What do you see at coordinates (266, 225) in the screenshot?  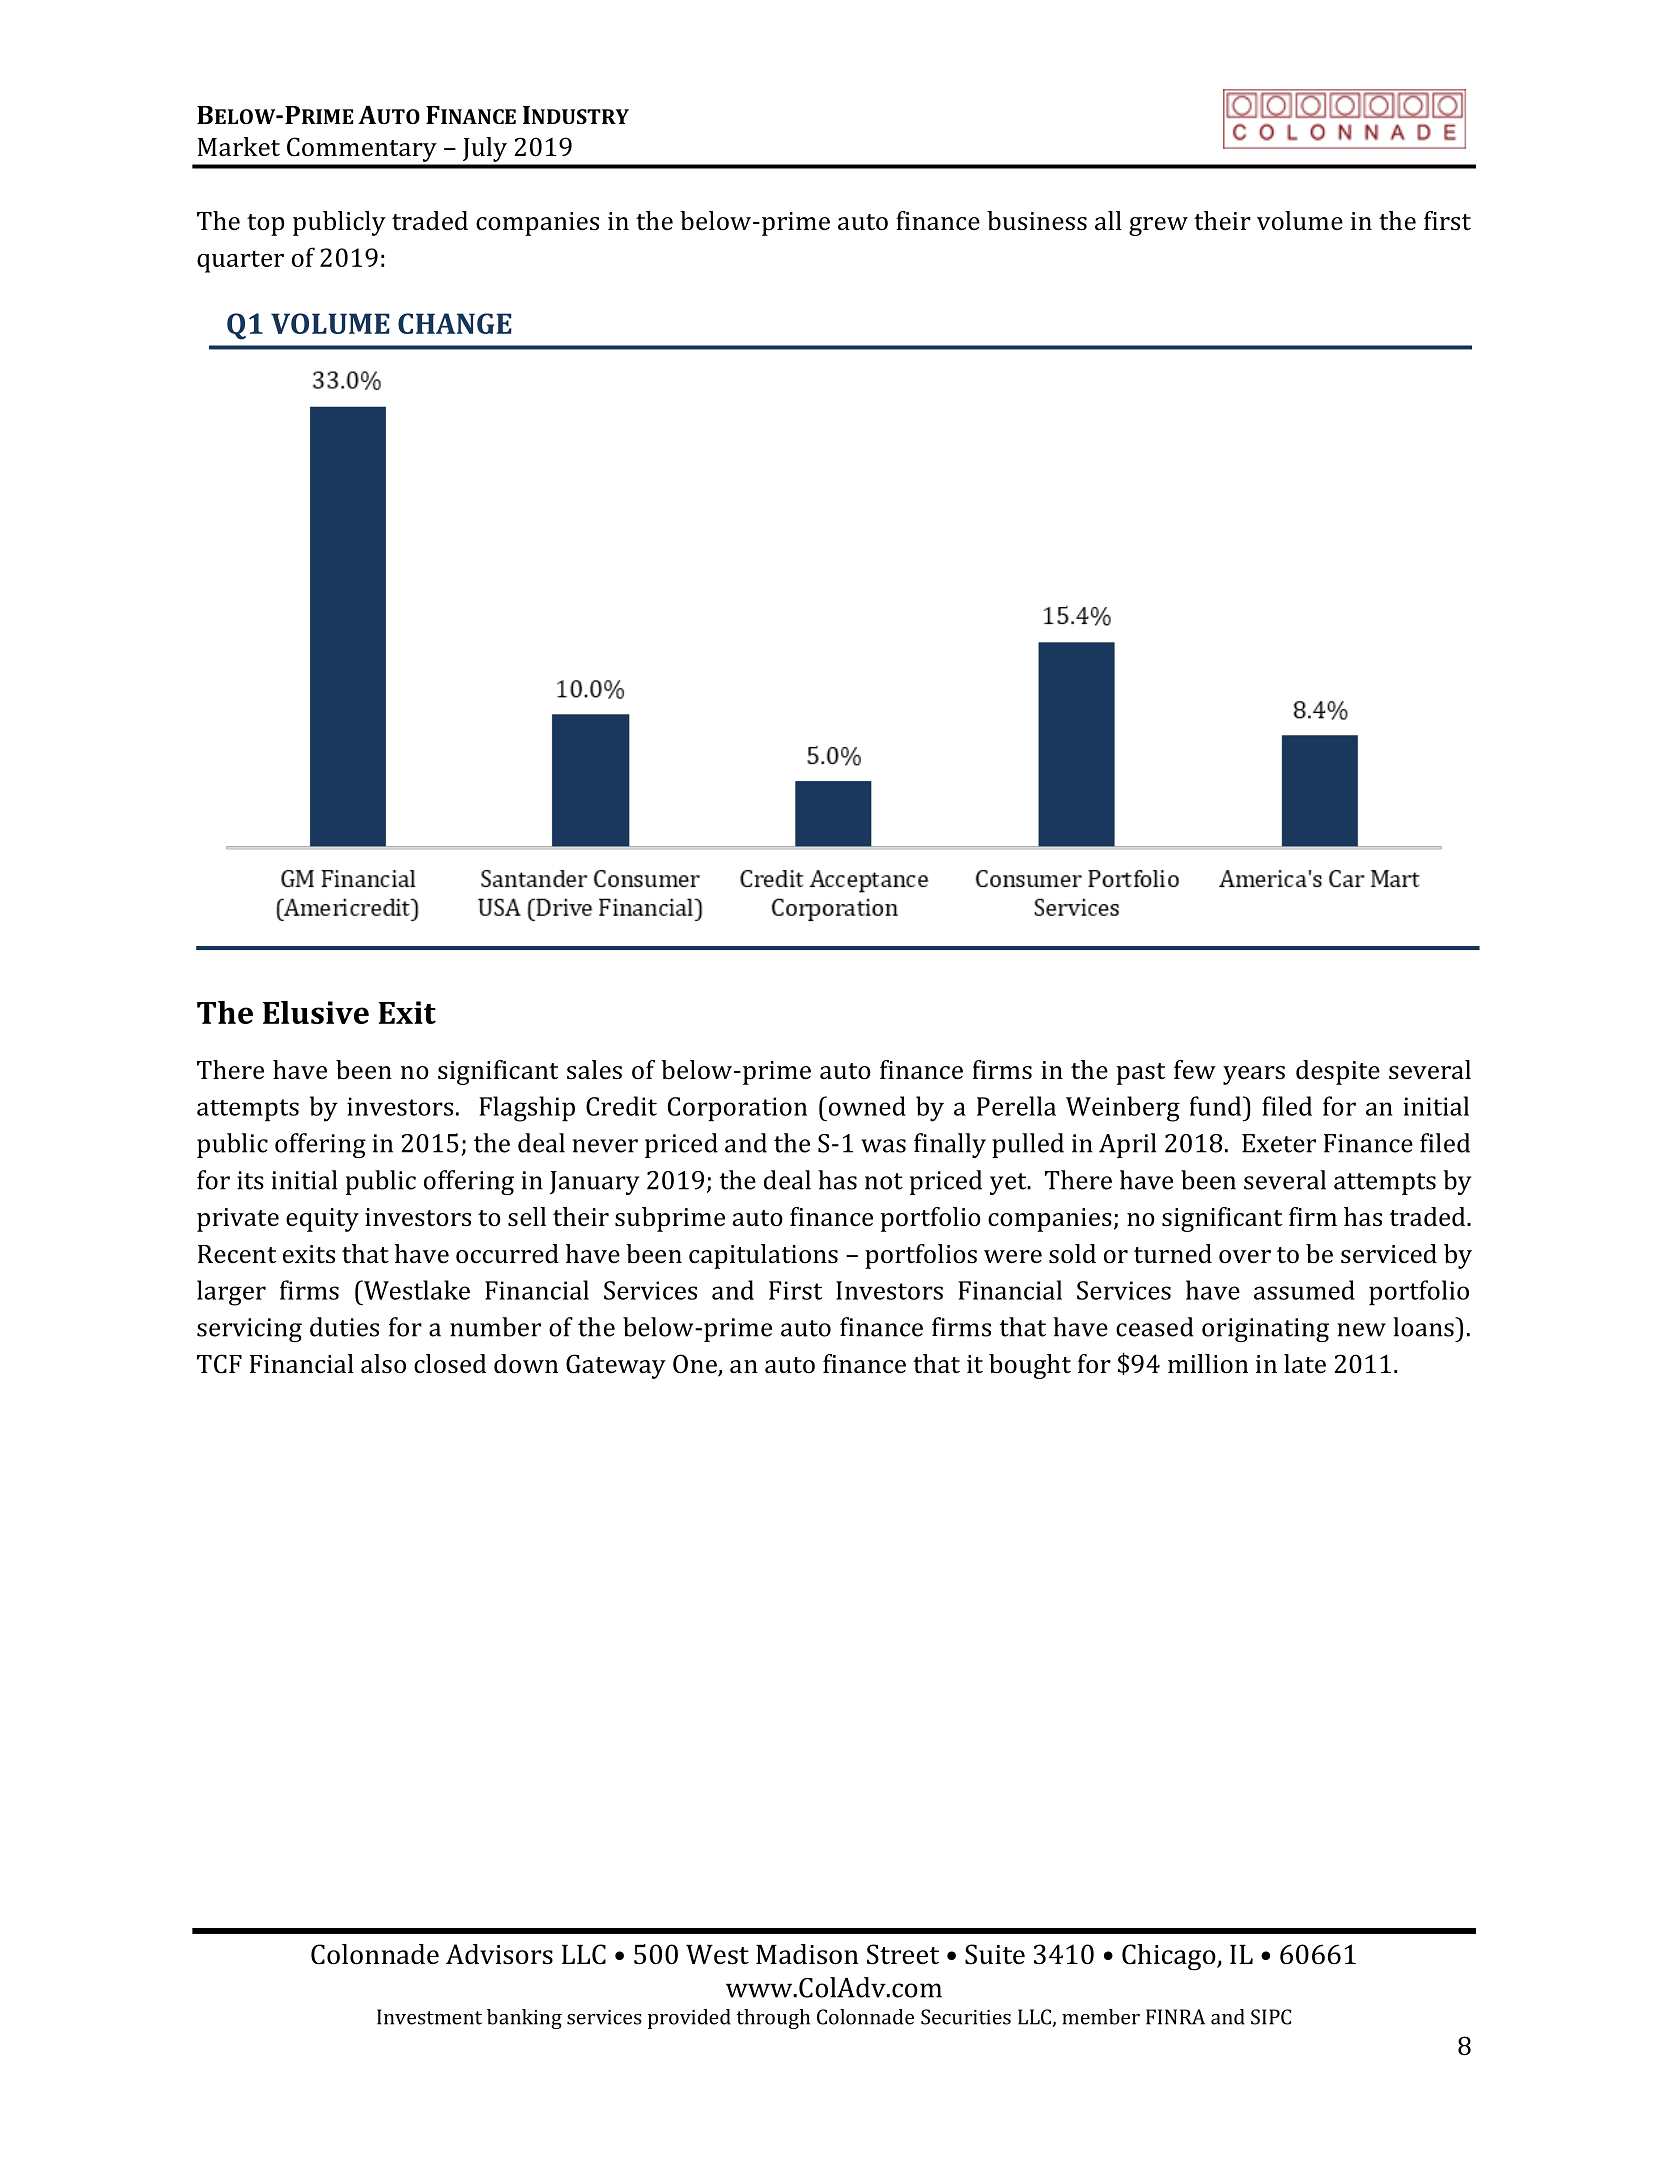 I see `top` at bounding box center [266, 225].
